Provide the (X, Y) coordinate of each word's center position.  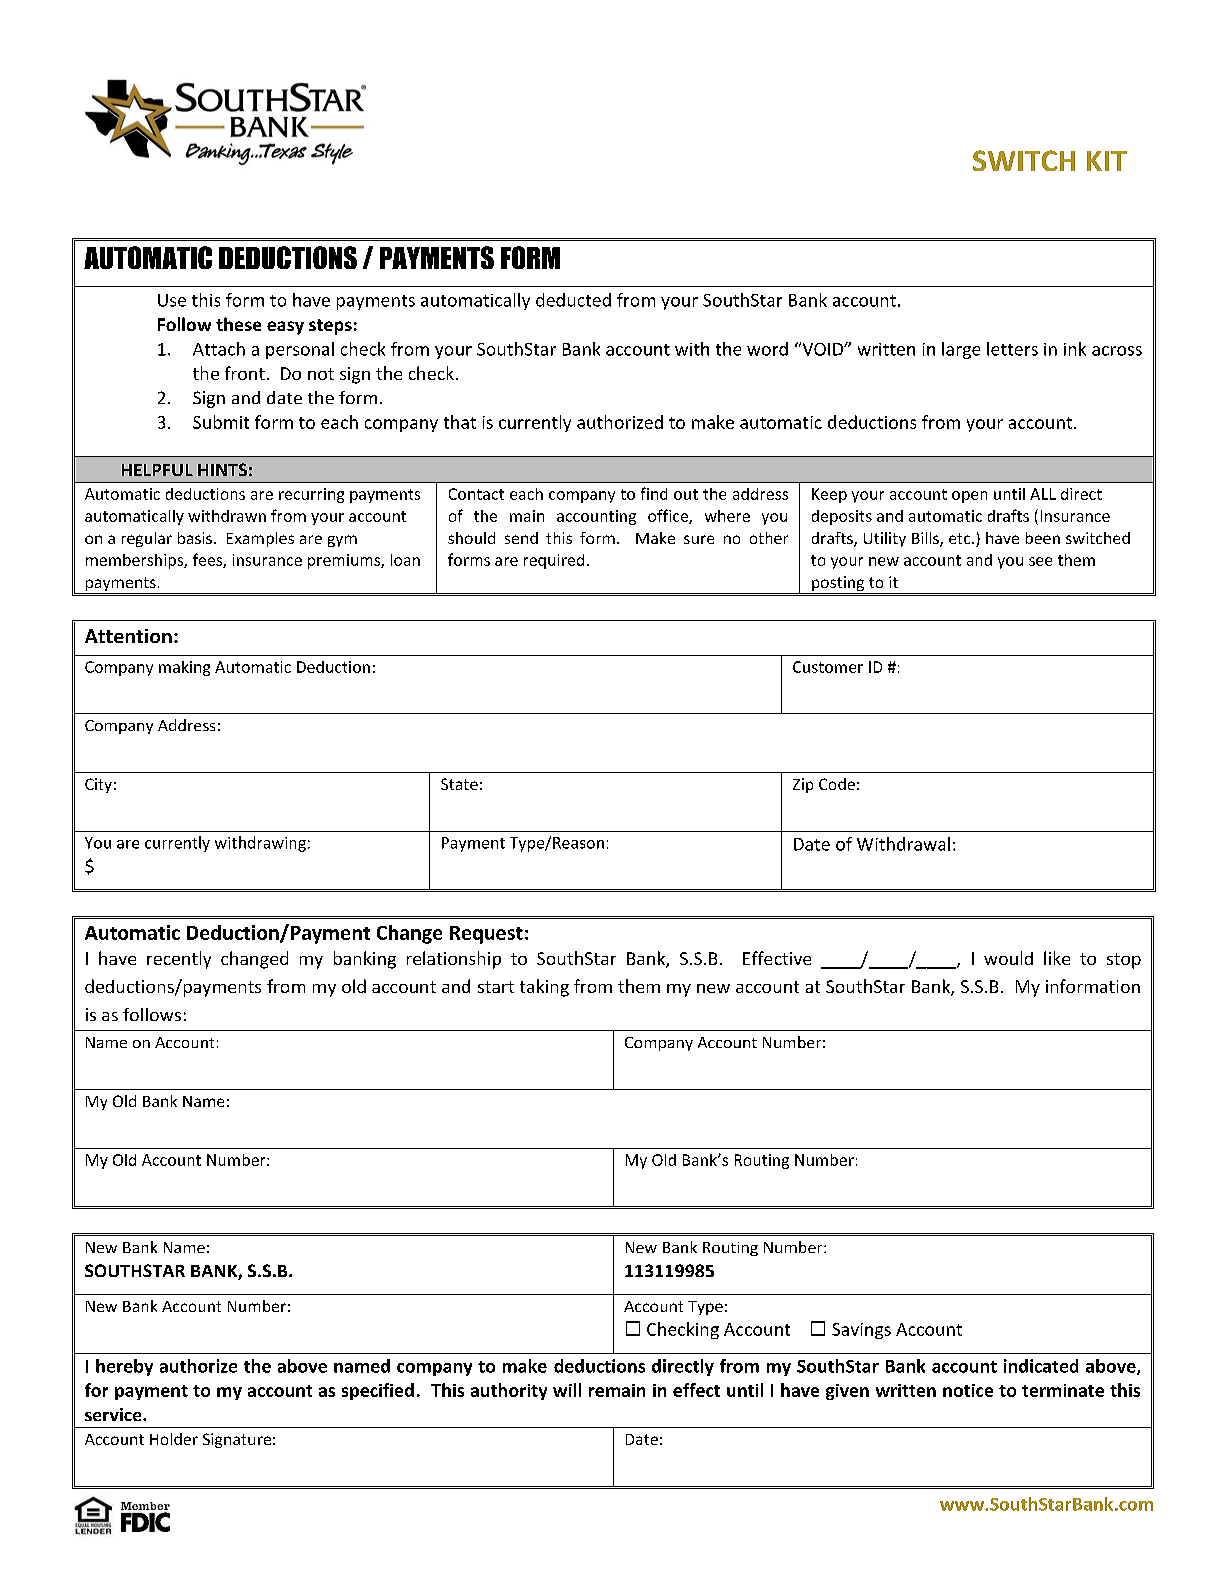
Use (172, 300)
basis (195, 538)
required (554, 561)
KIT (1107, 161)
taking (544, 988)
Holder (174, 1439)
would (1008, 958)
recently (179, 960)
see (1040, 561)
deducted (573, 300)
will (567, 1390)
